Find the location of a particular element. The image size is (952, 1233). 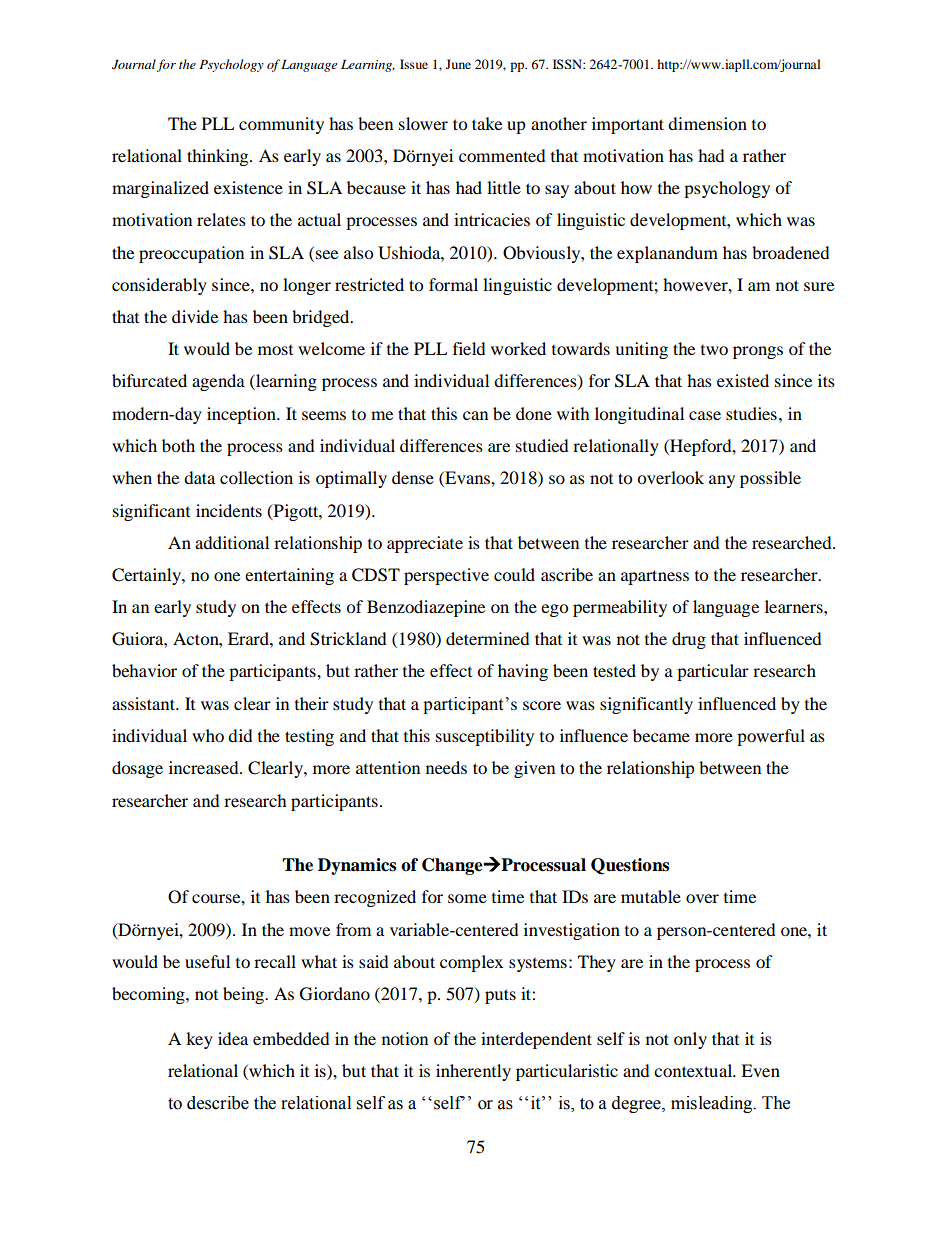

community is located at coordinates (281, 125).
